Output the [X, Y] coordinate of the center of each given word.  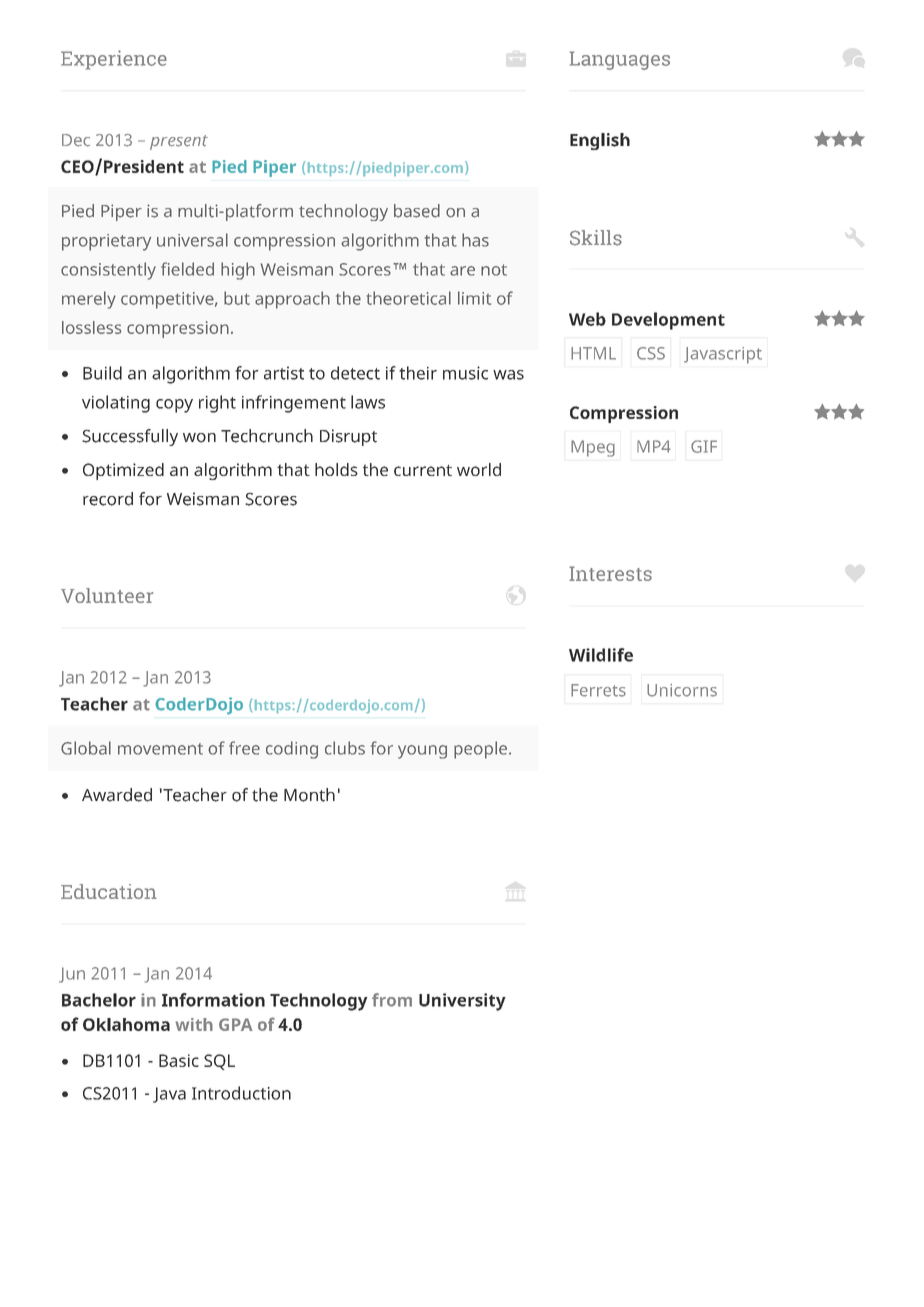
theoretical [409, 298]
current [423, 470]
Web [587, 319]
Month [309, 795]
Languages [620, 60]
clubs [345, 748]
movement [160, 749]
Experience [114, 60]
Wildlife [601, 655]
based [417, 211]
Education [109, 891]
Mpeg [593, 448]
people [480, 750]
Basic [179, 1060]
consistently [108, 271]
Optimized [123, 471]
